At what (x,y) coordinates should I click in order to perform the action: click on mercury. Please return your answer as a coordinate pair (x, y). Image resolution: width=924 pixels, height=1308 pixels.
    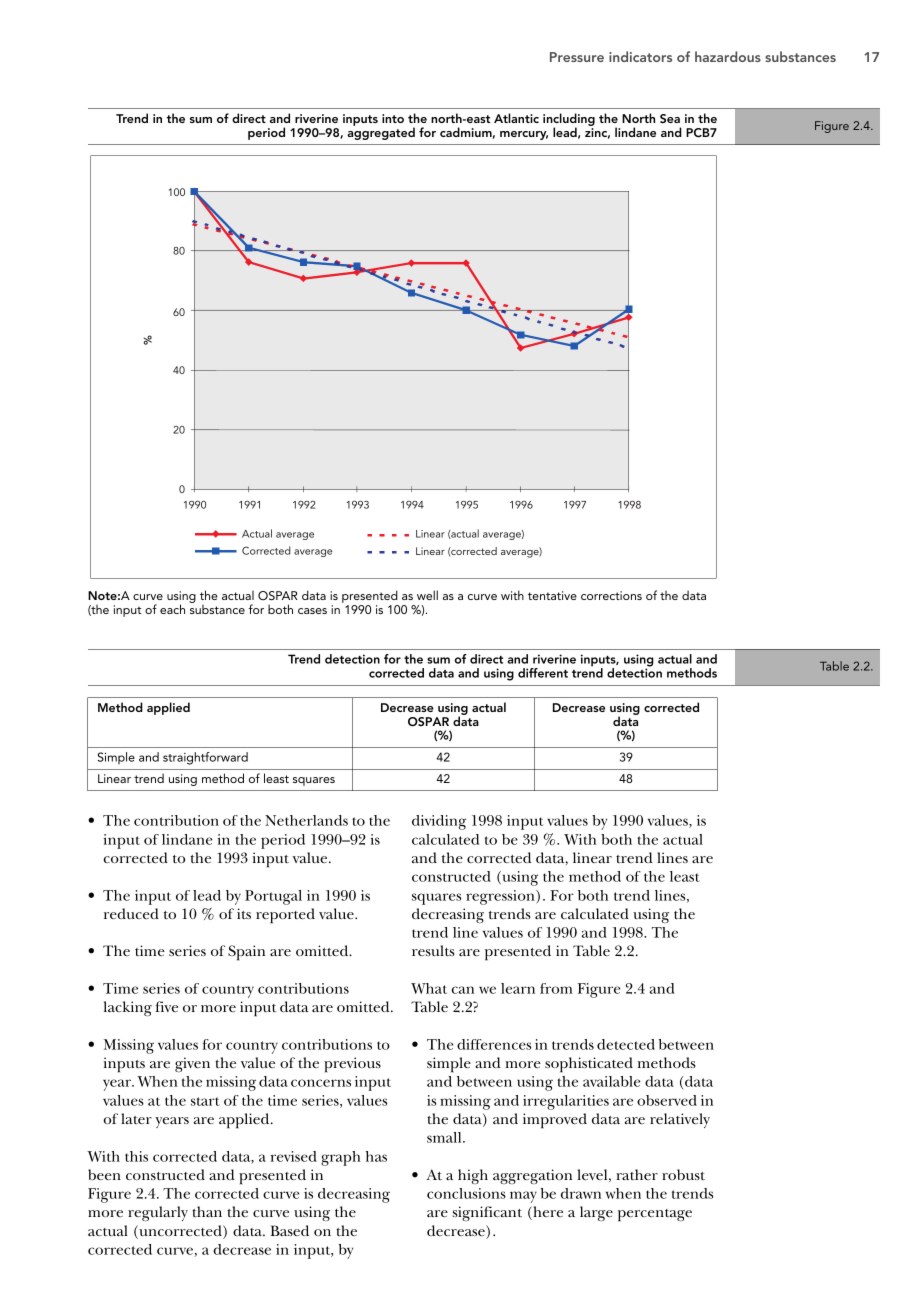
    Looking at the image, I should click on (524, 135).
